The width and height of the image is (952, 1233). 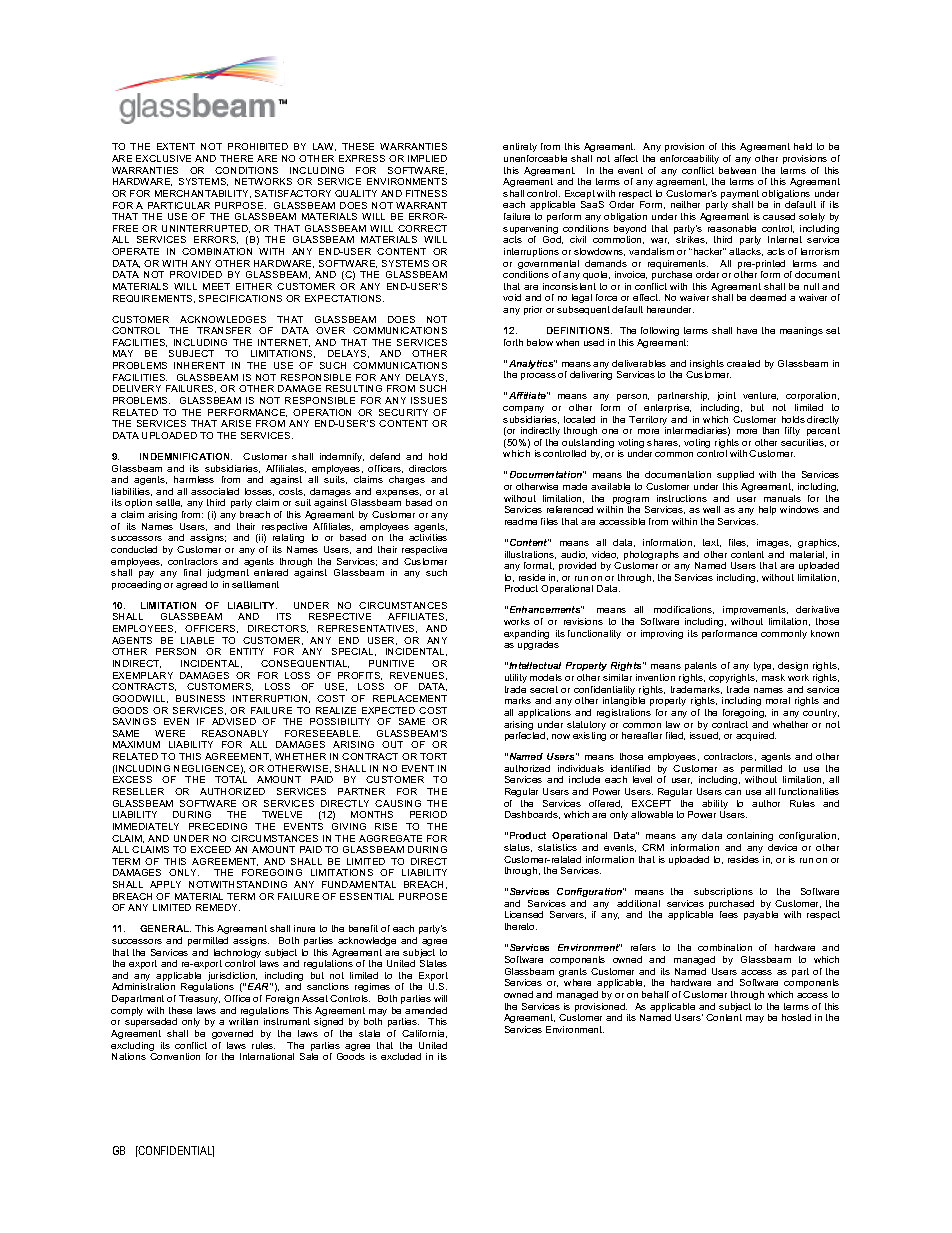 What do you see at coordinates (526, 636) in the image?
I see `expanding` at bounding box center [526, 636].
